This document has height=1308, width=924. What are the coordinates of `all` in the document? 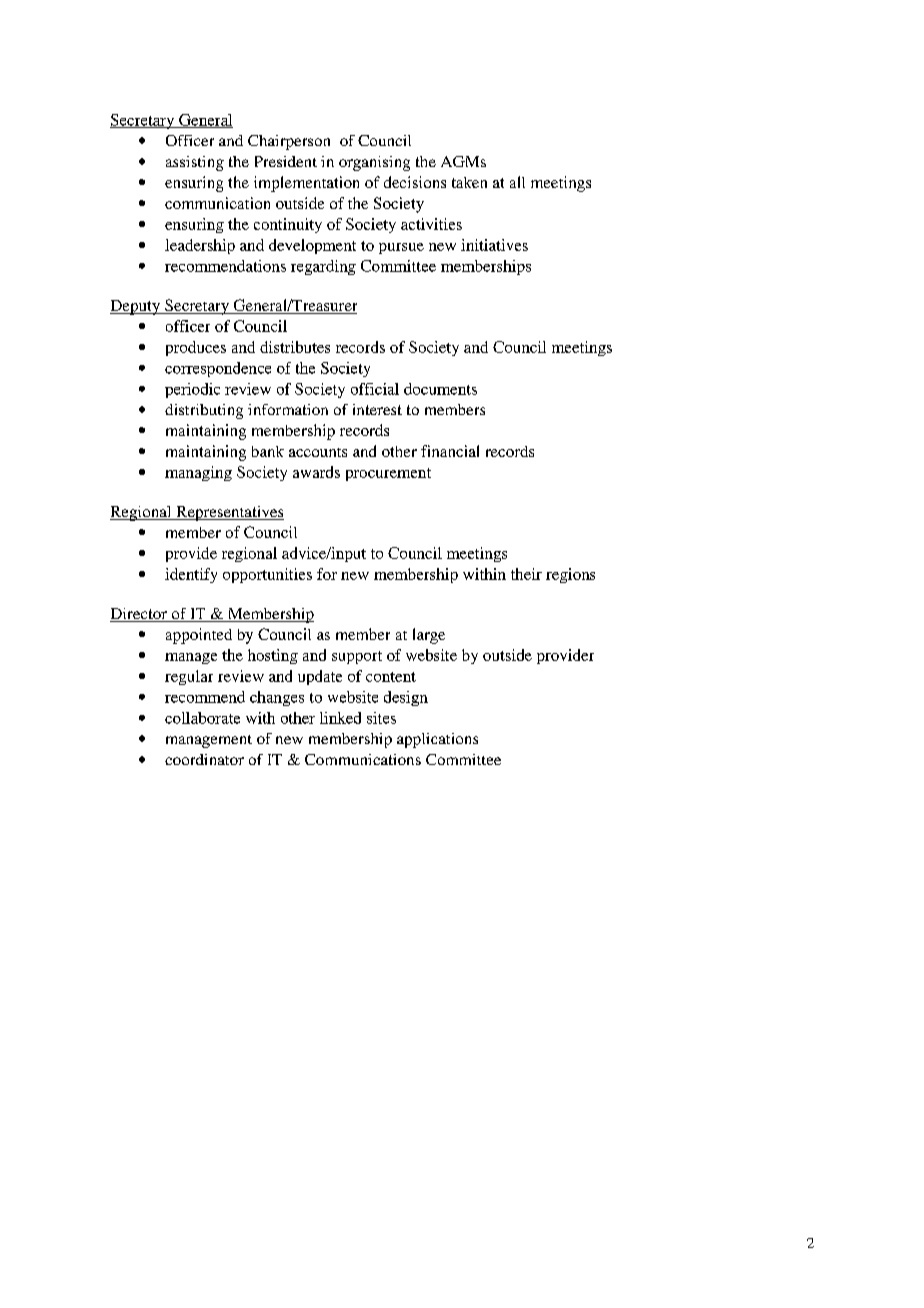 It's located at (517, 182).
